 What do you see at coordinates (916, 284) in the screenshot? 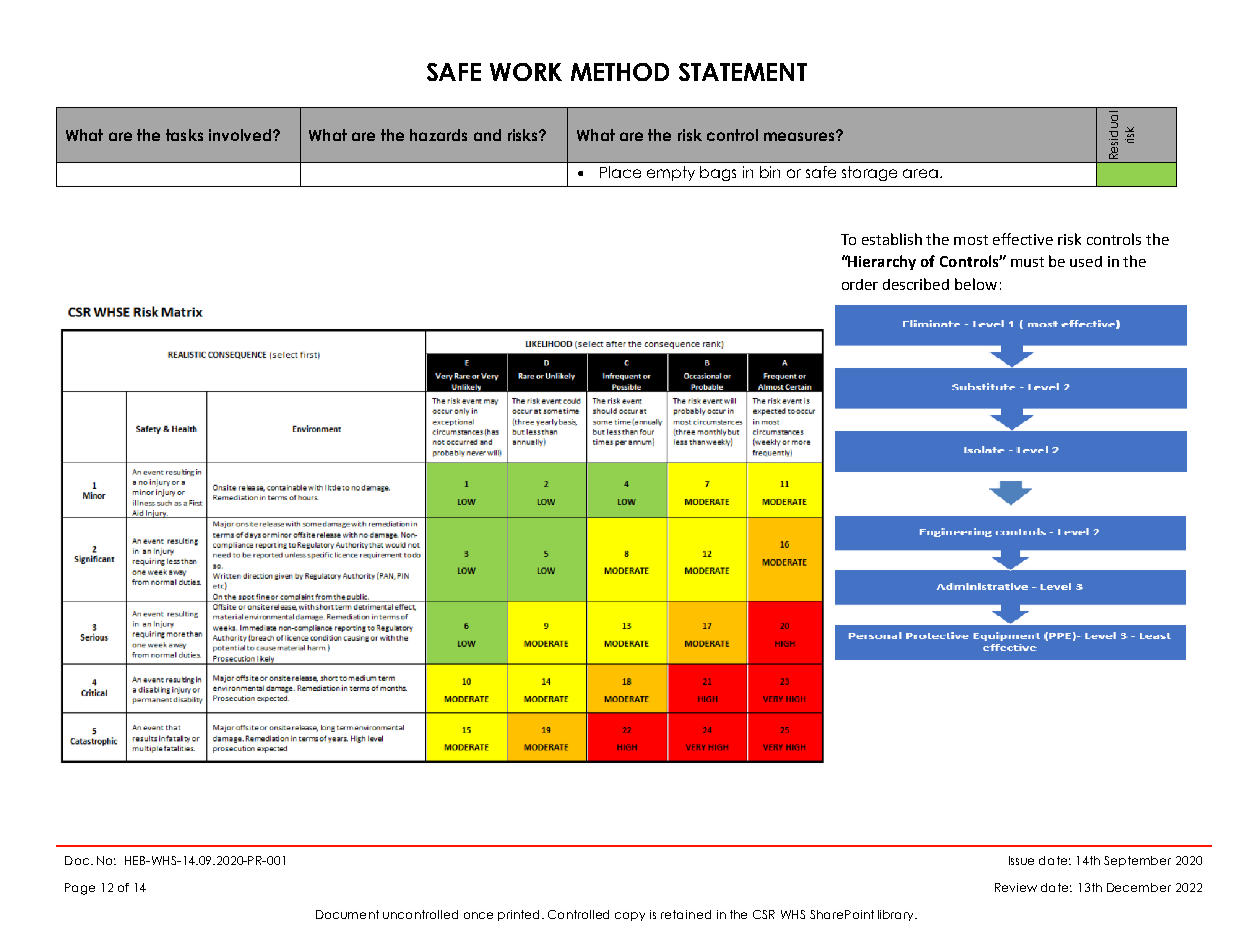
I see `described` at bounding box center [916, 284].
